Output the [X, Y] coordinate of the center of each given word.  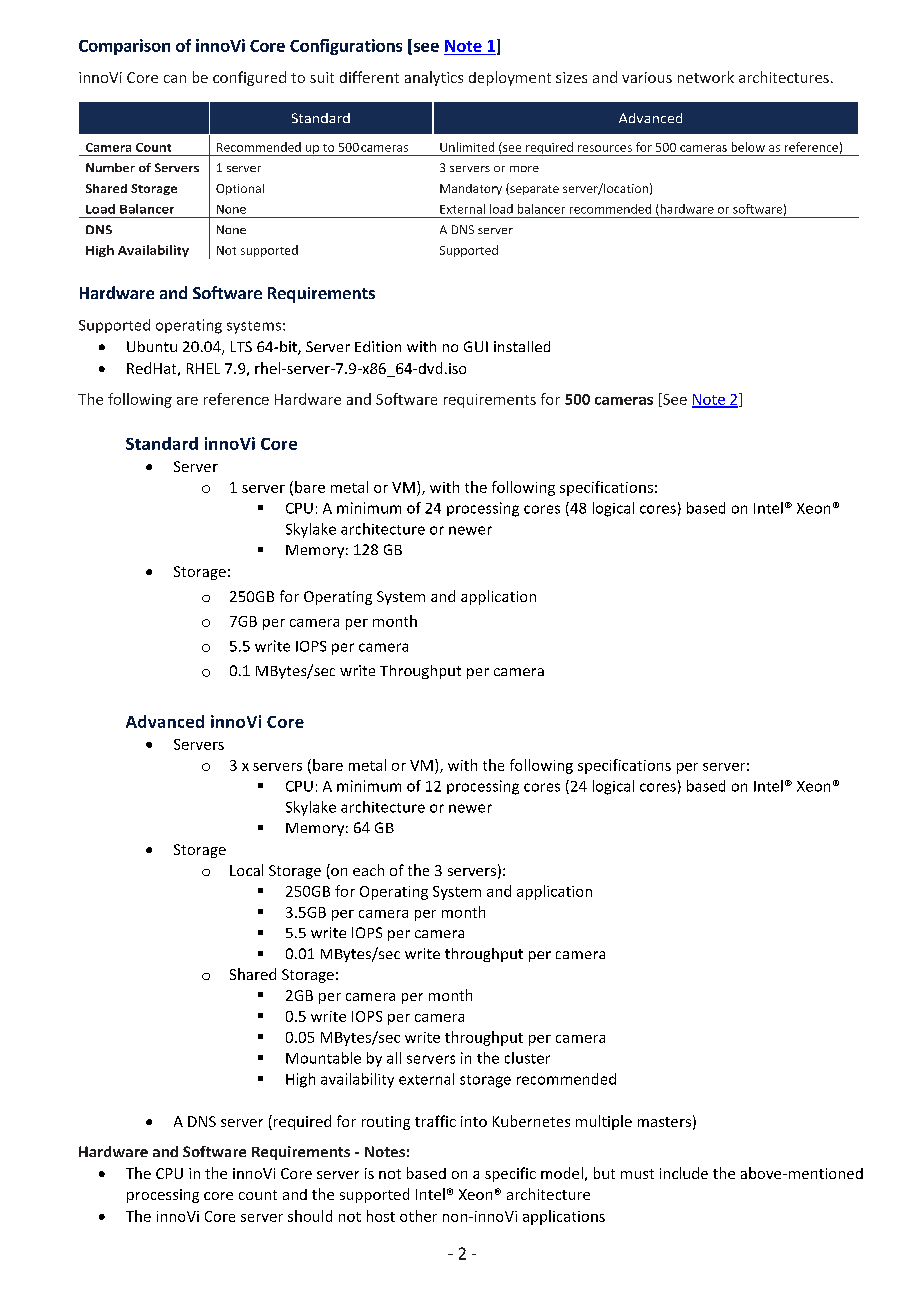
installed [522, 346]
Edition [378, 346]
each [368, 870]
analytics [434, 78]
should [310, 1216]
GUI [476, 346]
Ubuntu [152, 346]
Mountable [323, 1058]
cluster [527, 1058]
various [647, 77]
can [175, 79]
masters [664, 1122]
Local [246, 870]
